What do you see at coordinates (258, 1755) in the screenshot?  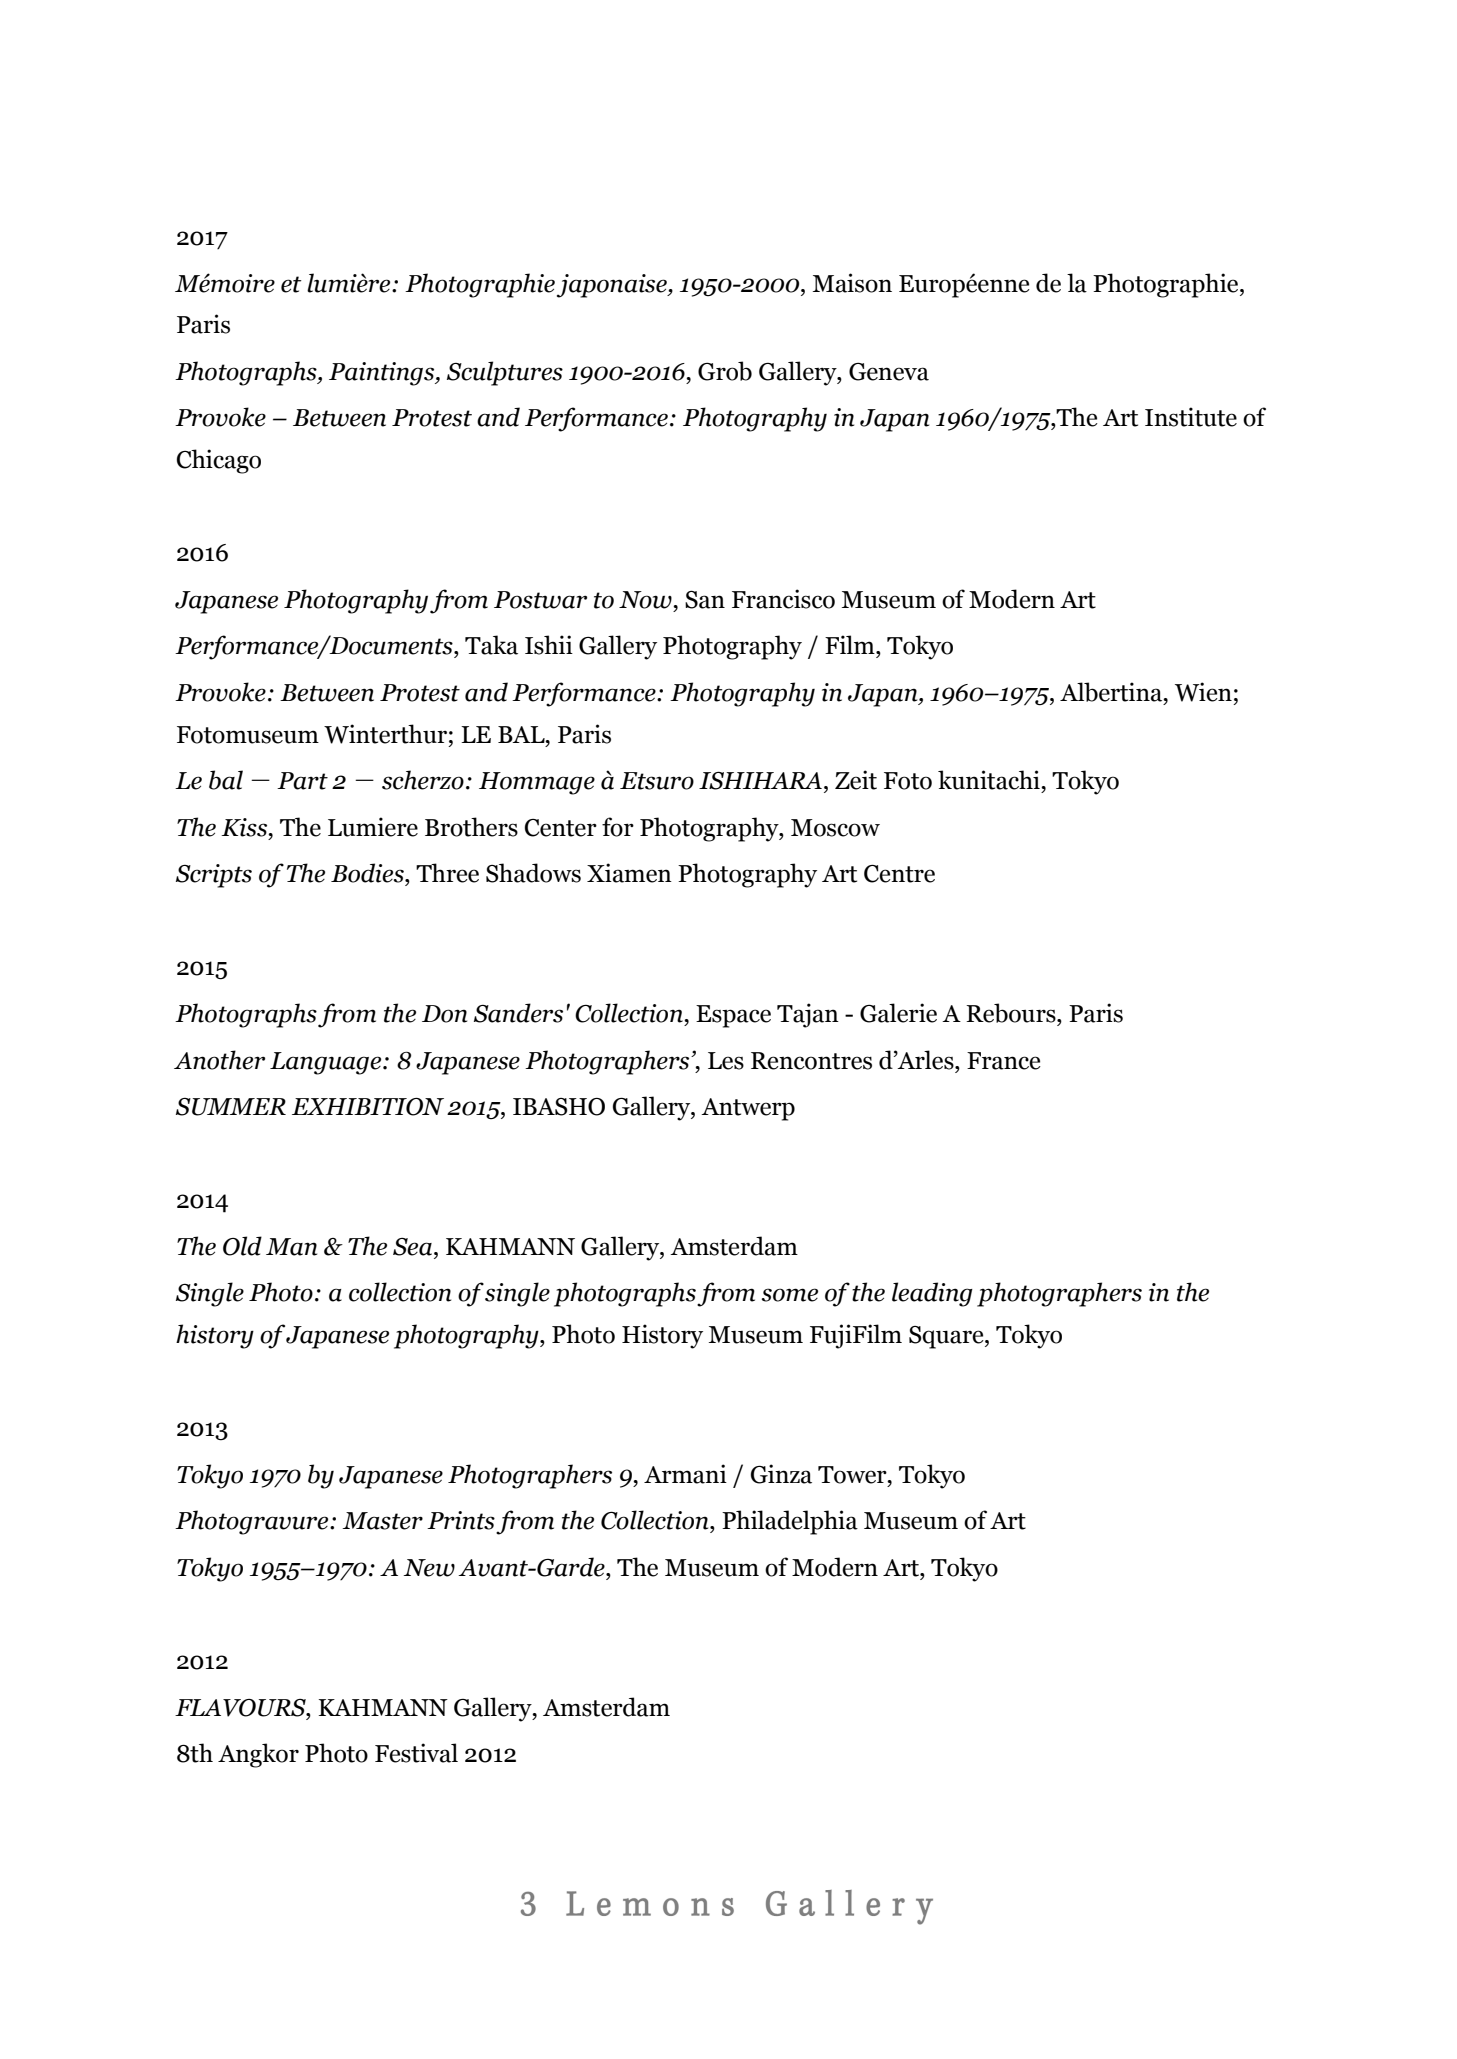 I see `Angkor` at bounding box center [258, 1755].
